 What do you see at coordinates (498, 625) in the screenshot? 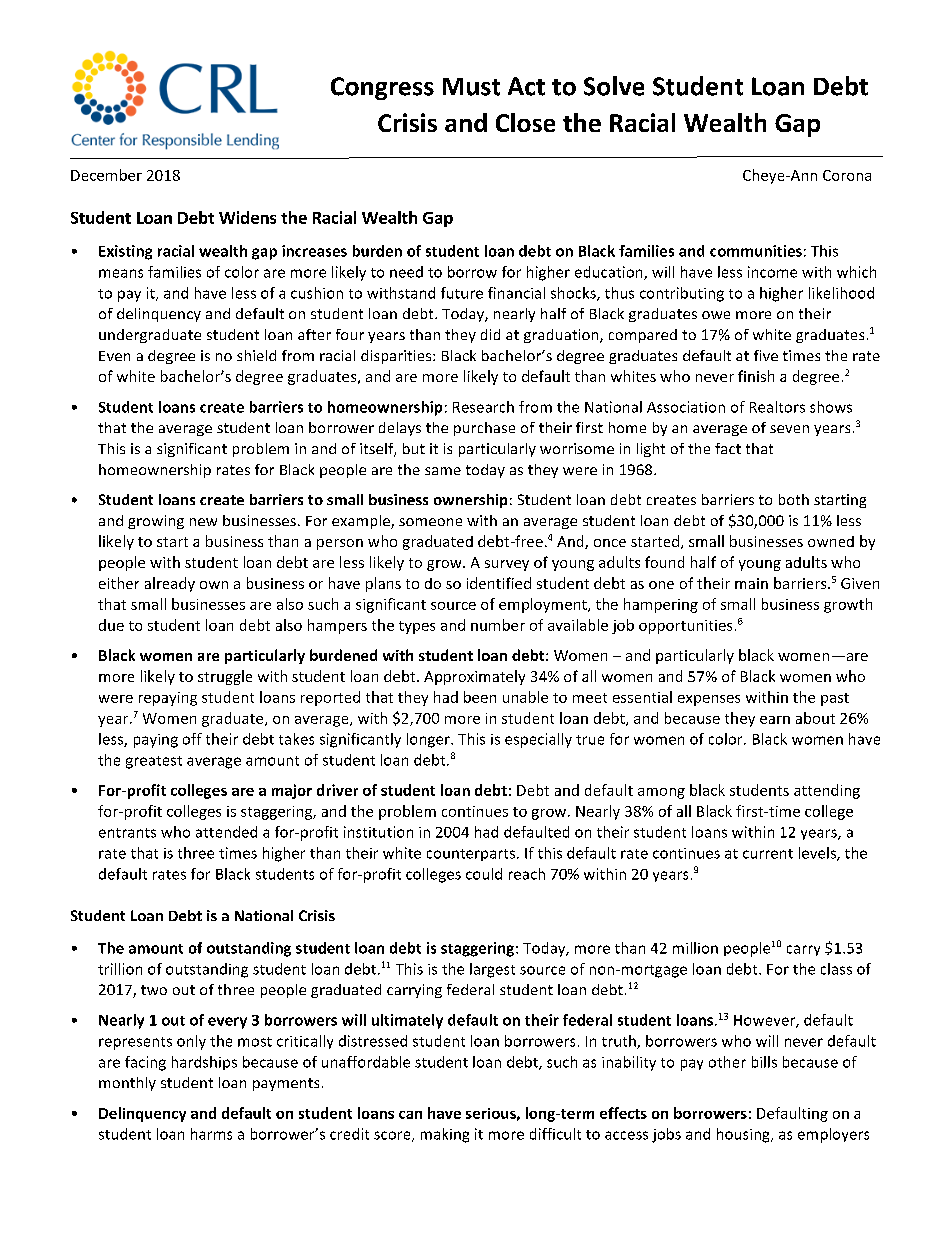
I see `number` at bounding box center [498, 625].
